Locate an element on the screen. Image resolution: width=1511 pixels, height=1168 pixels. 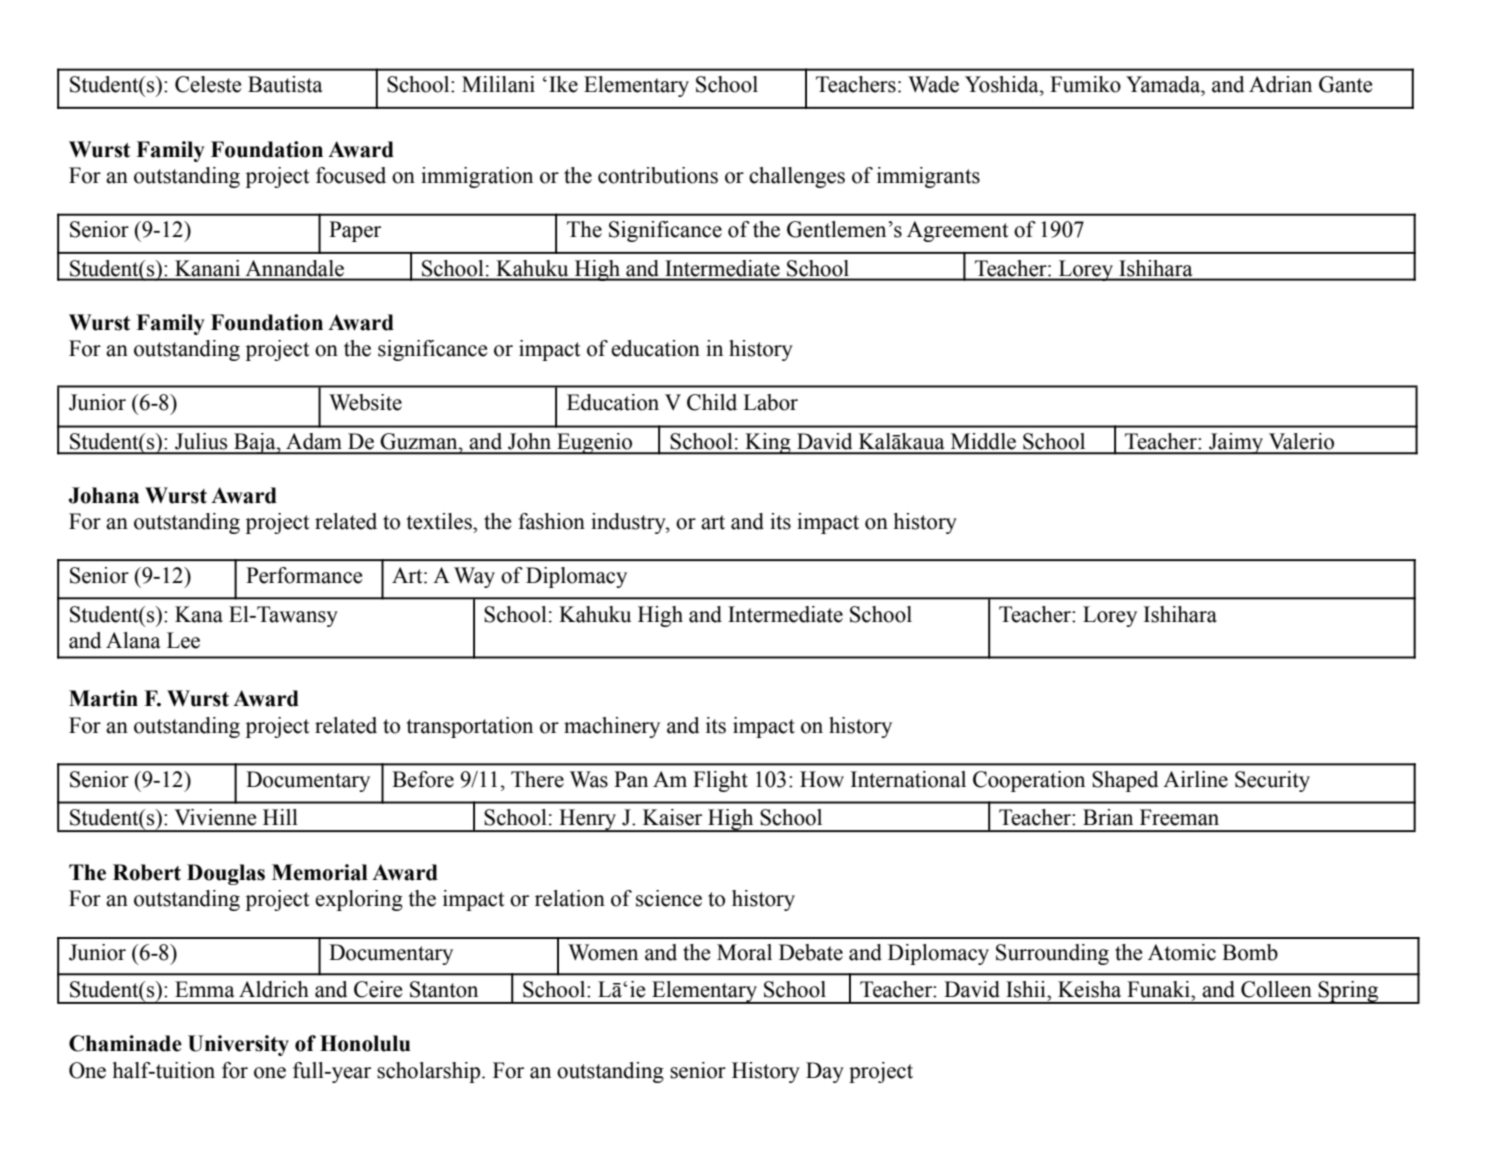
fashion is located at coordinates (551, 521).
